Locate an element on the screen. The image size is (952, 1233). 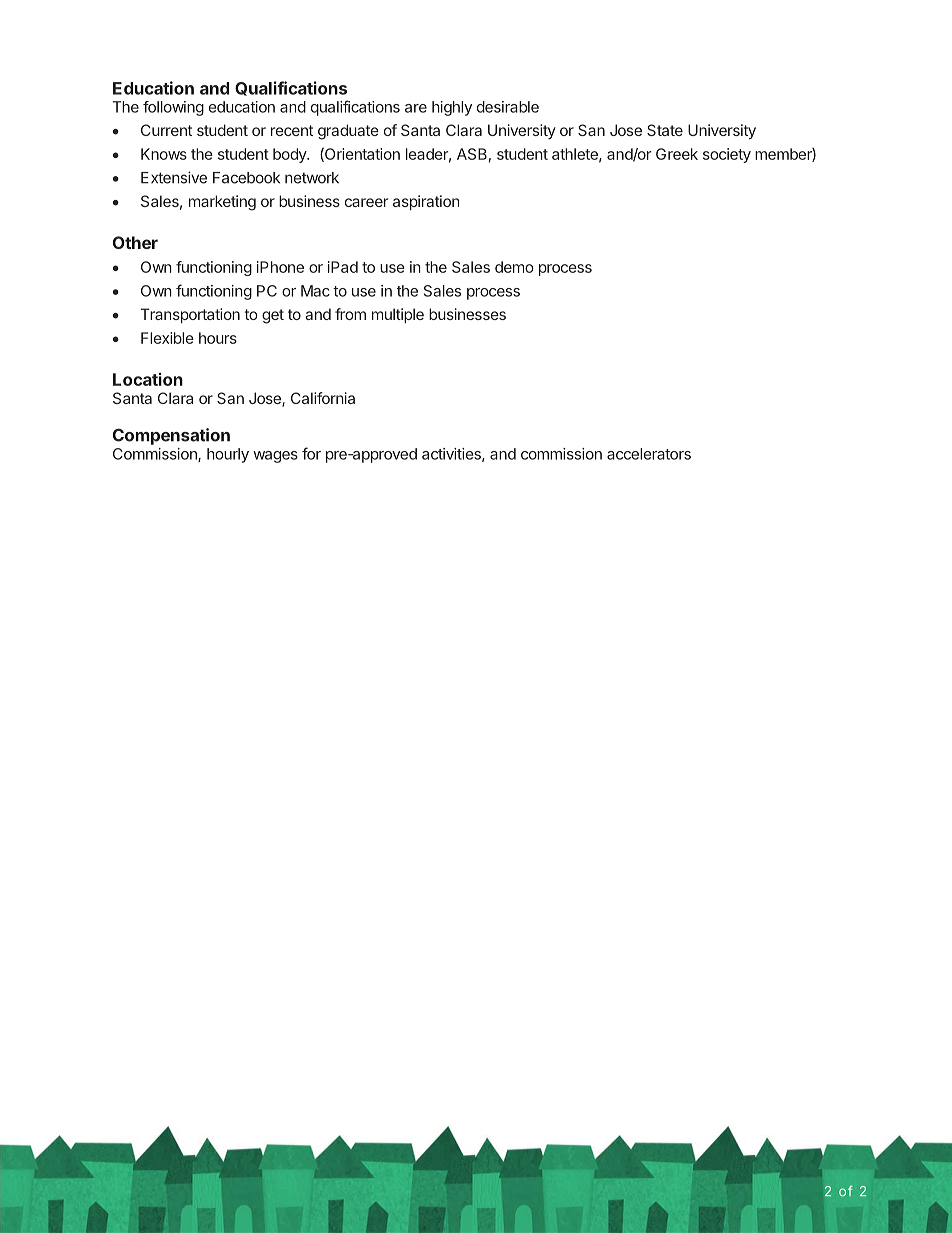
highly is located at coordinates (452, 108).
